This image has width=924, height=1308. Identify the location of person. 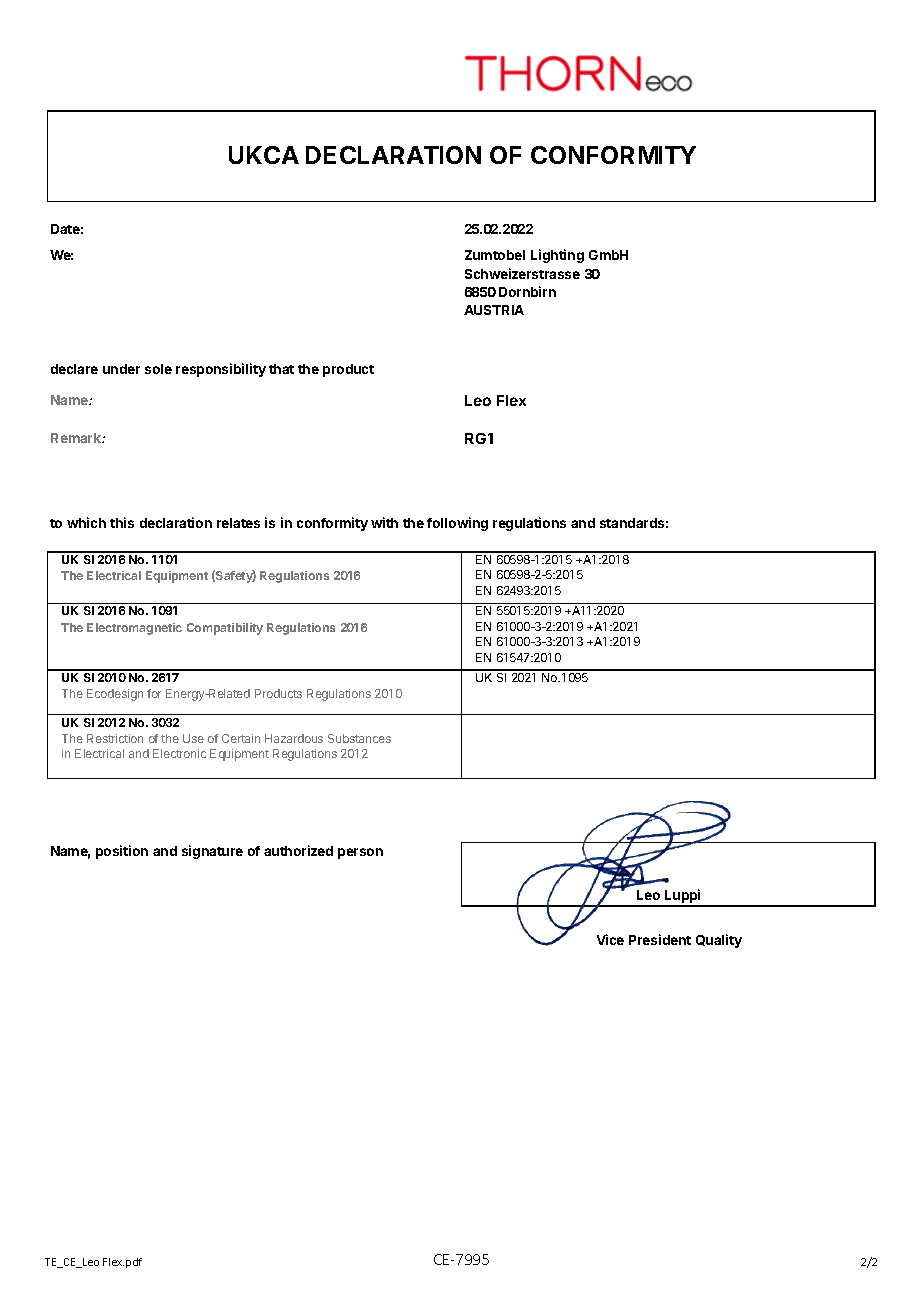
(360, 853).
